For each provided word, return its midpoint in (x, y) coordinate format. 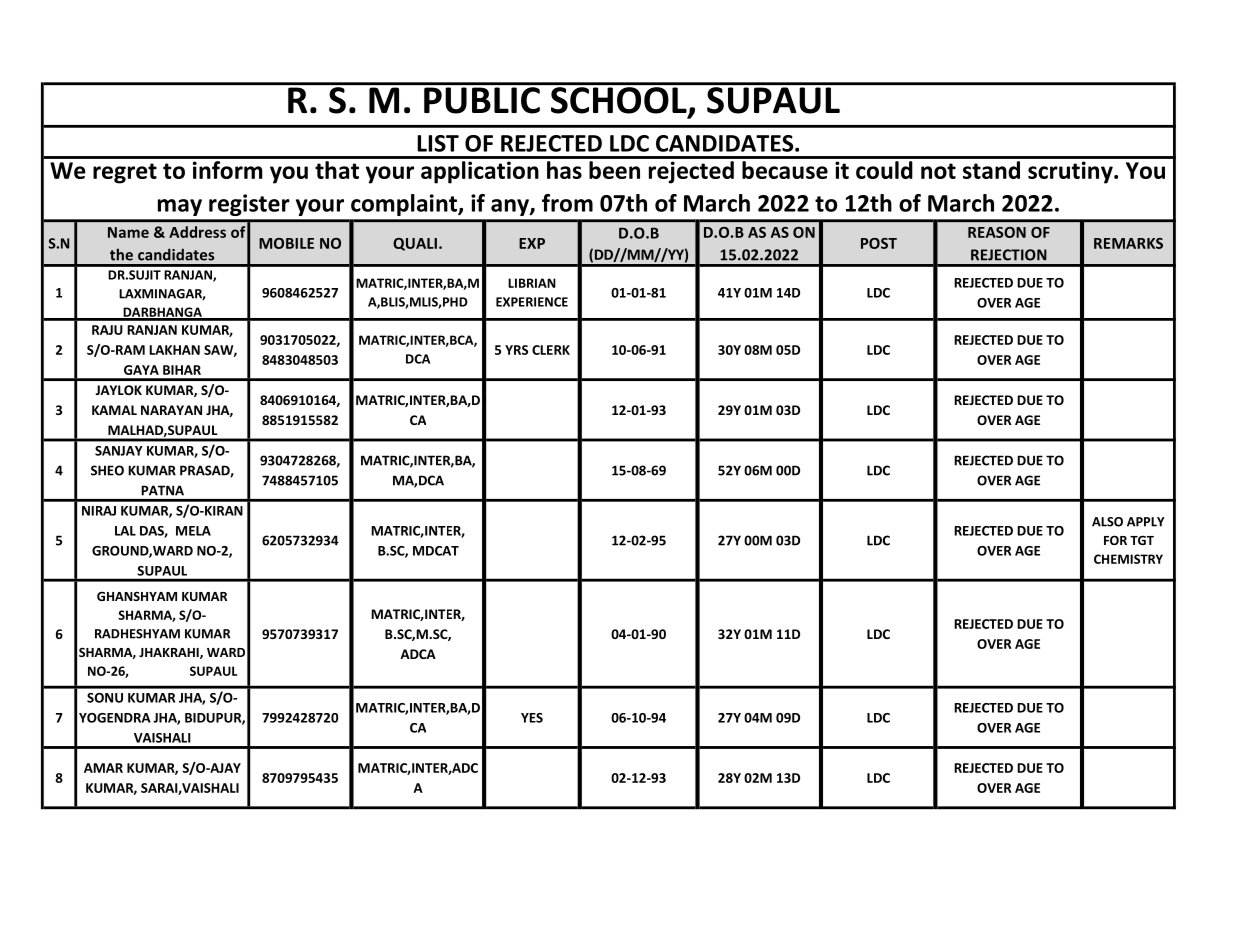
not (938, 171)
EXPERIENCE (532, 302)
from (567, 203)
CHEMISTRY (1128, 559)
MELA (193, 531)
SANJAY (119, 451)
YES (532, 718)
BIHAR (182, 370)
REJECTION (1009, 255)
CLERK (551, 350)
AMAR (103, 768)
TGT (1142, 540)
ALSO (1107, 522)
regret (125, 173)
